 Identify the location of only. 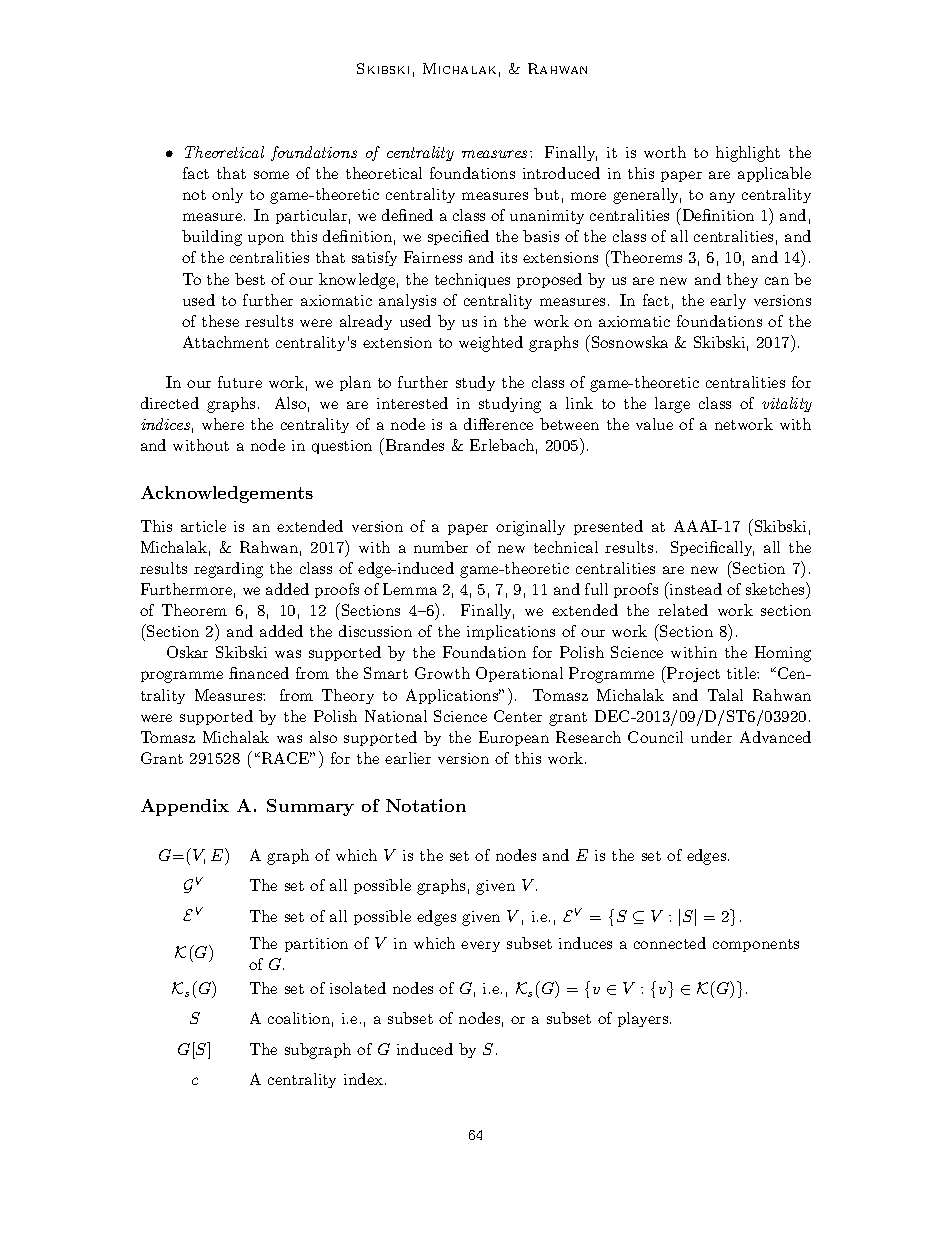
(227, 195).
